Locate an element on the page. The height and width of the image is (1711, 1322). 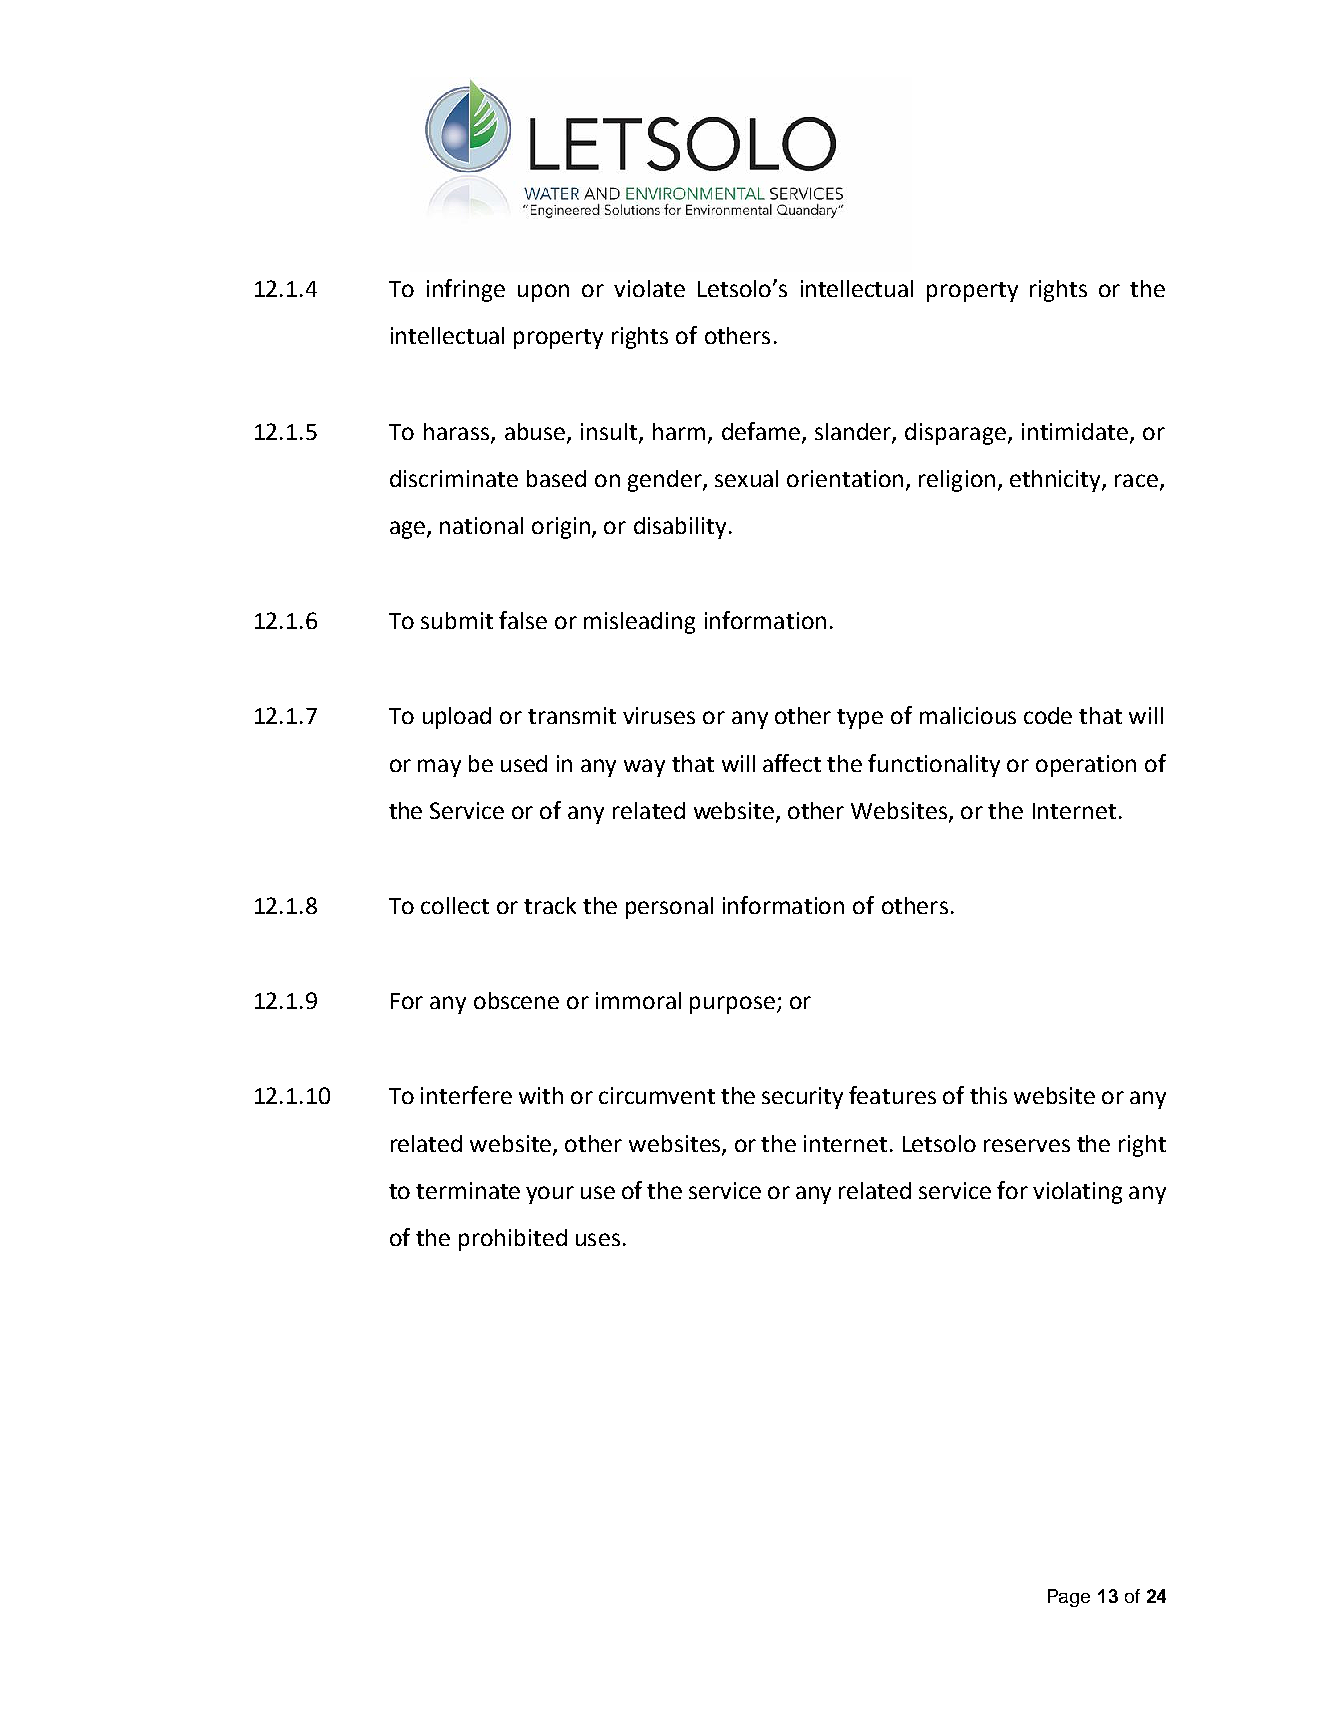
violating is located at coordinates (1077, 1193).
